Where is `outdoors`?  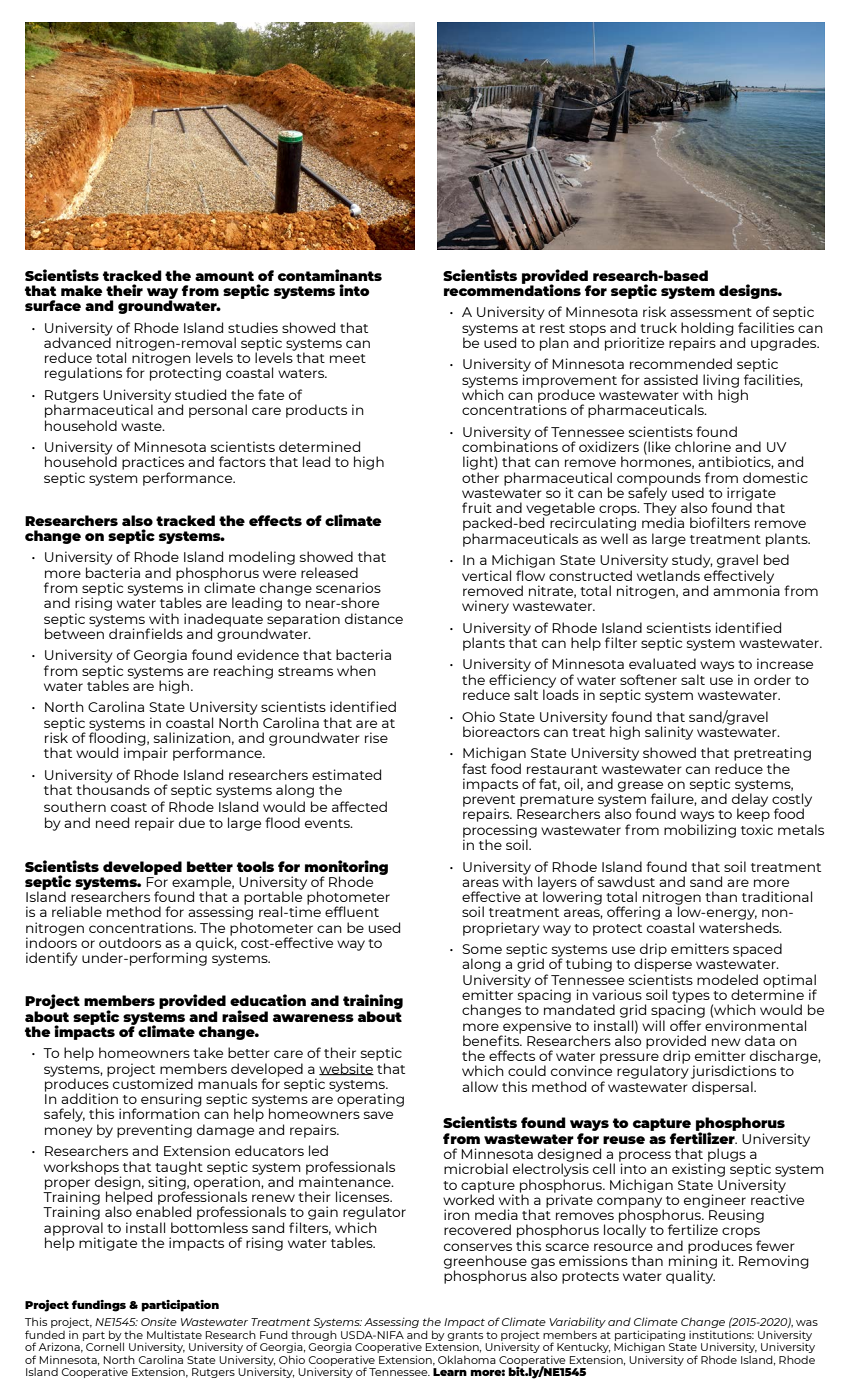
outdoors is located at coordinates (130, 942).
